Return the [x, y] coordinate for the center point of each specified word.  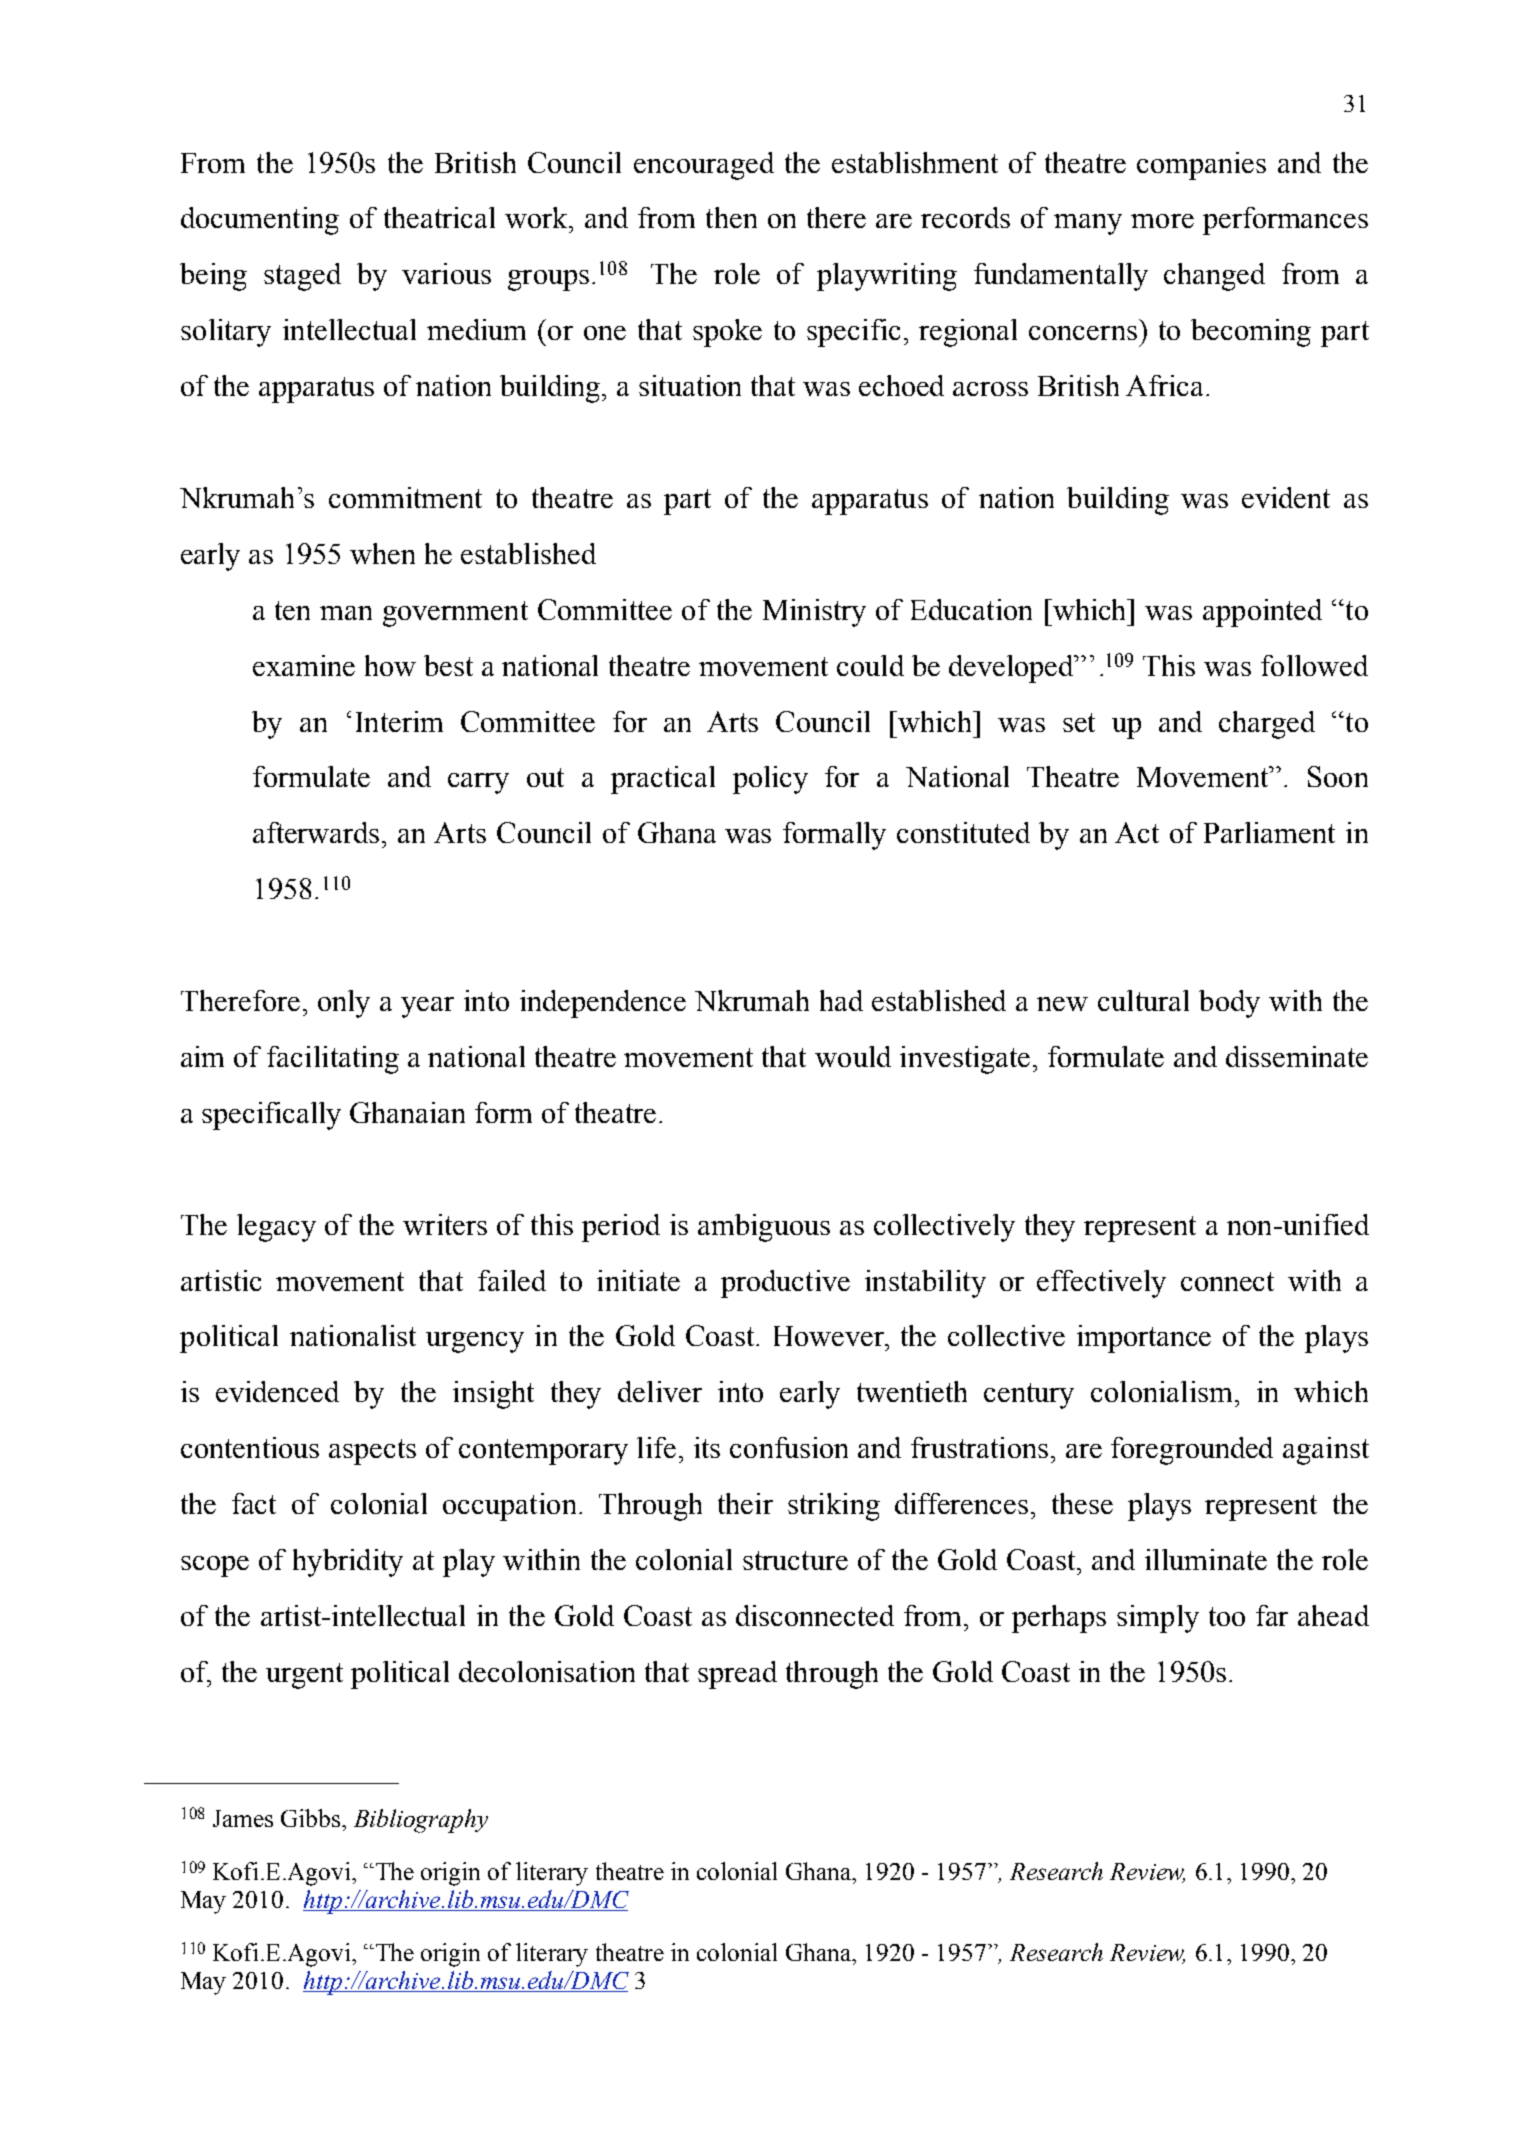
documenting [260, 221]
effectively [1101, 1284]
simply [1158, 1619]
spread [737, 1675]
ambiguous [764, 1228]
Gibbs [312, 1818]
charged [1267, 725]
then [731, 217]
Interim [399, 721]
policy [770, 780]
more [1162, 221]
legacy [276, 1228]
